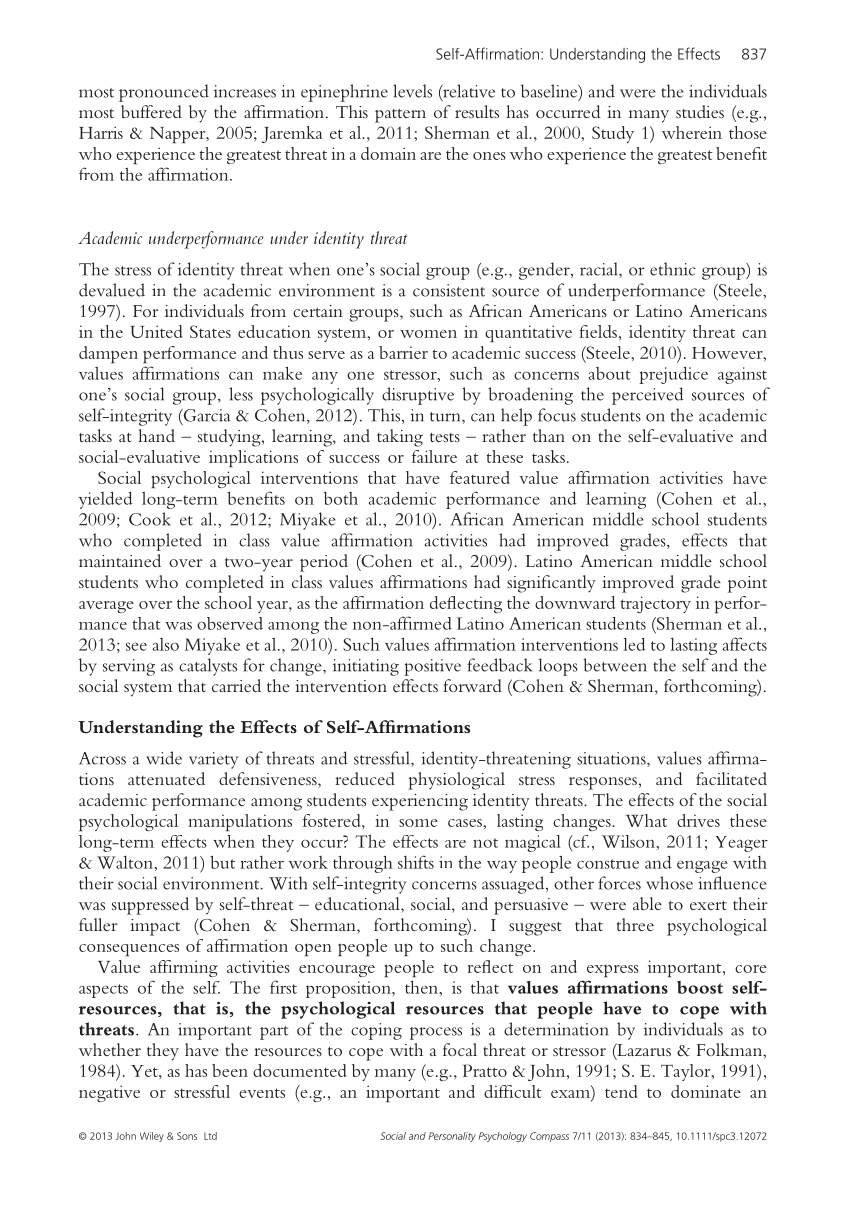 This screenshot has height=1211, width=841. Describe the element at coordinates (164, 758) in the screenshot. I see `wide` at that location.
